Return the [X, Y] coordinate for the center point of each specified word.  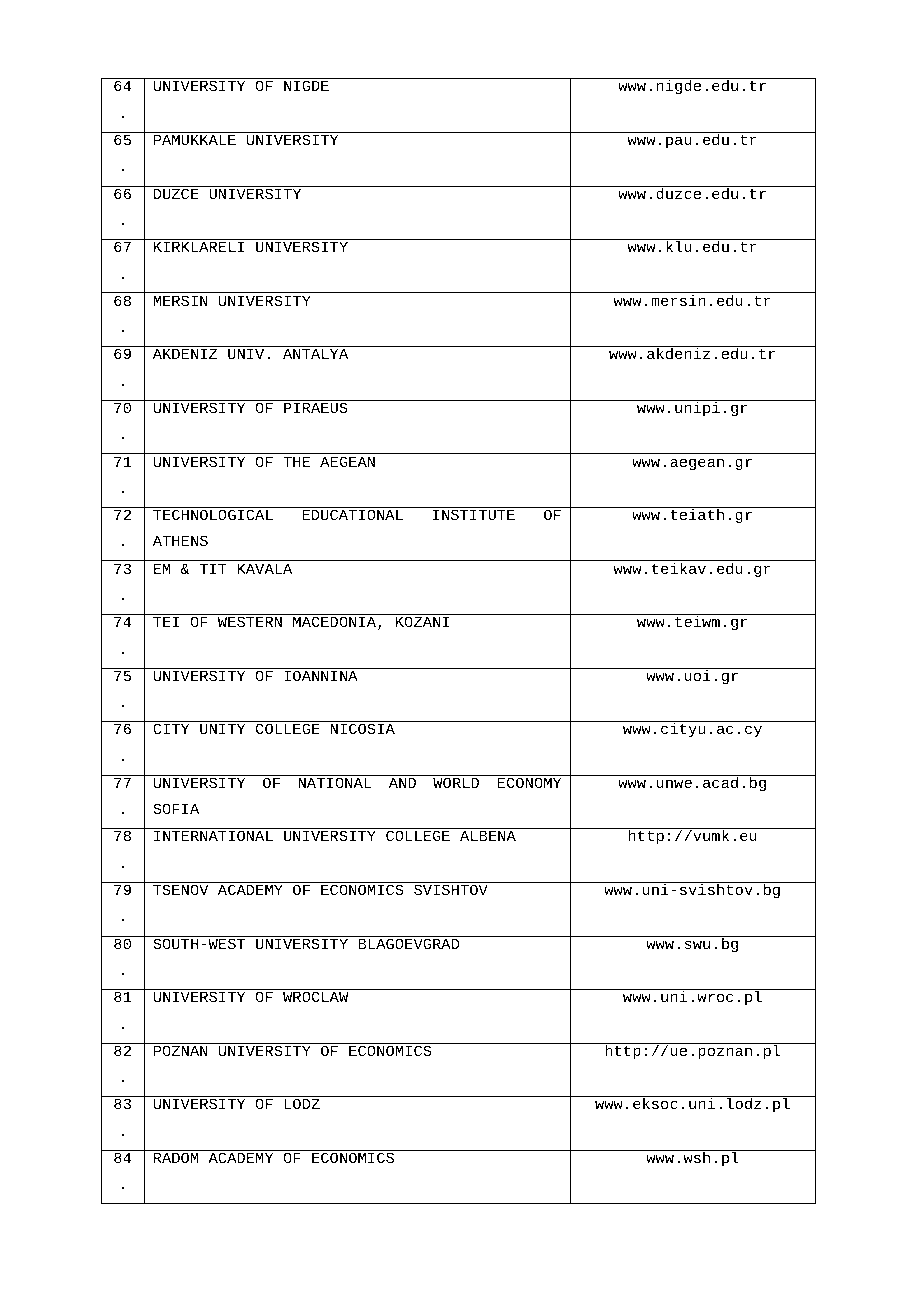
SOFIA [176, 808]
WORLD [456, 782]
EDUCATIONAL [352, 514]
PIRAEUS [316, 407]
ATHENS [180, 540]
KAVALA [264, 569]
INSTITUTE [474, 514]
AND [402, 783]
